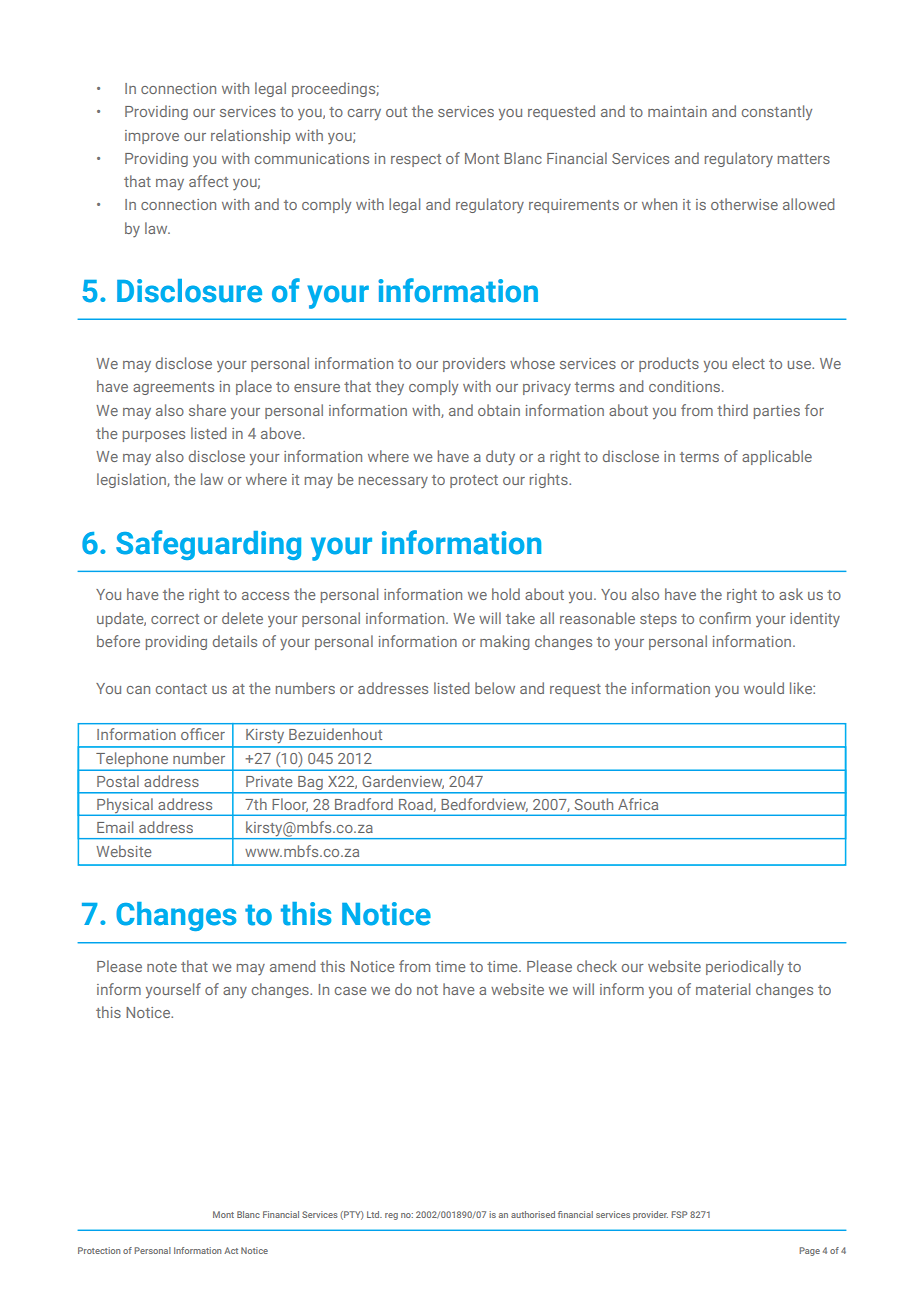 The height and width of the page is (1308, 924). I want to click on authorised, so click(533, 1214).
